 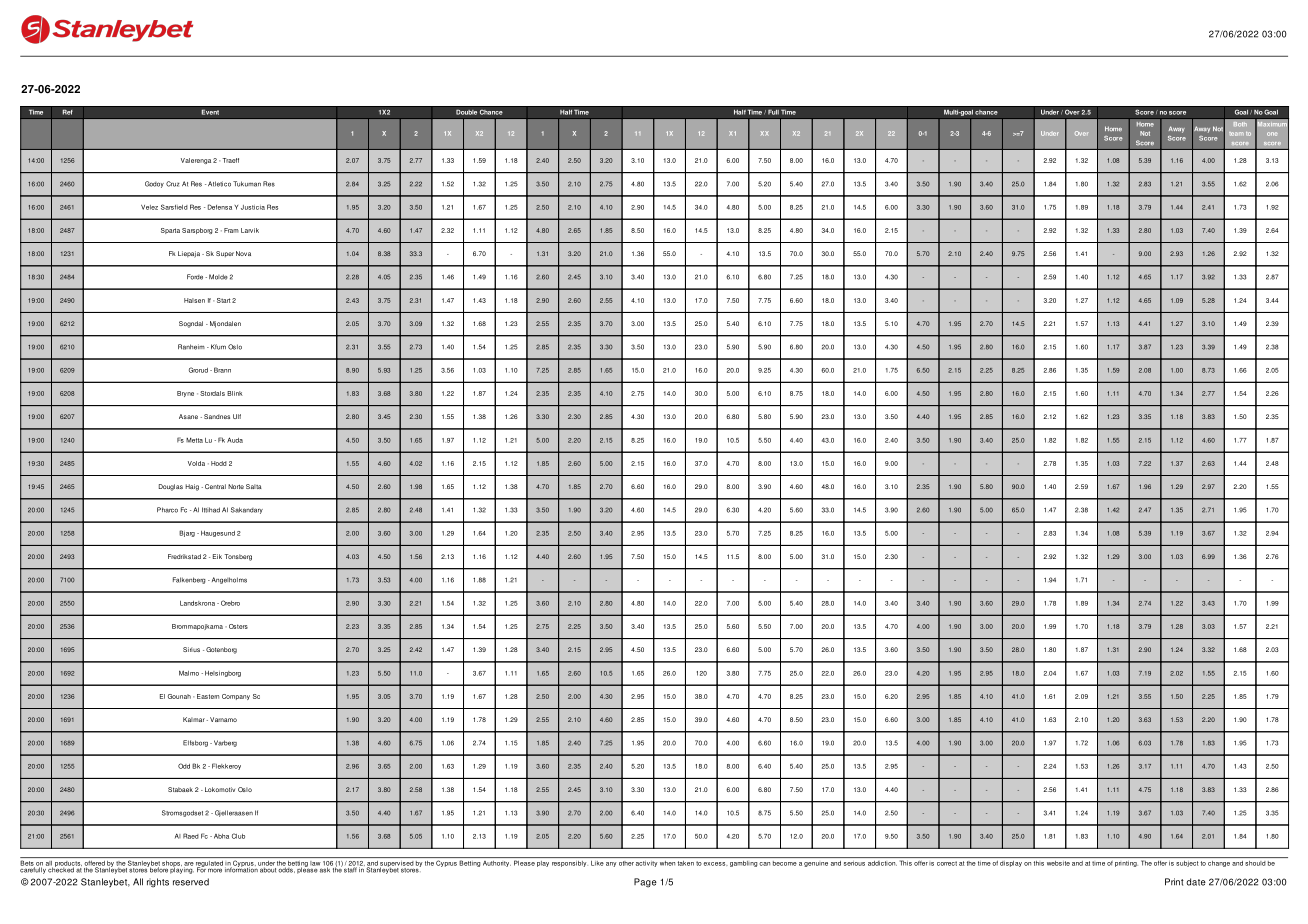 I want to click on team, so click(x=1236, y=134).
